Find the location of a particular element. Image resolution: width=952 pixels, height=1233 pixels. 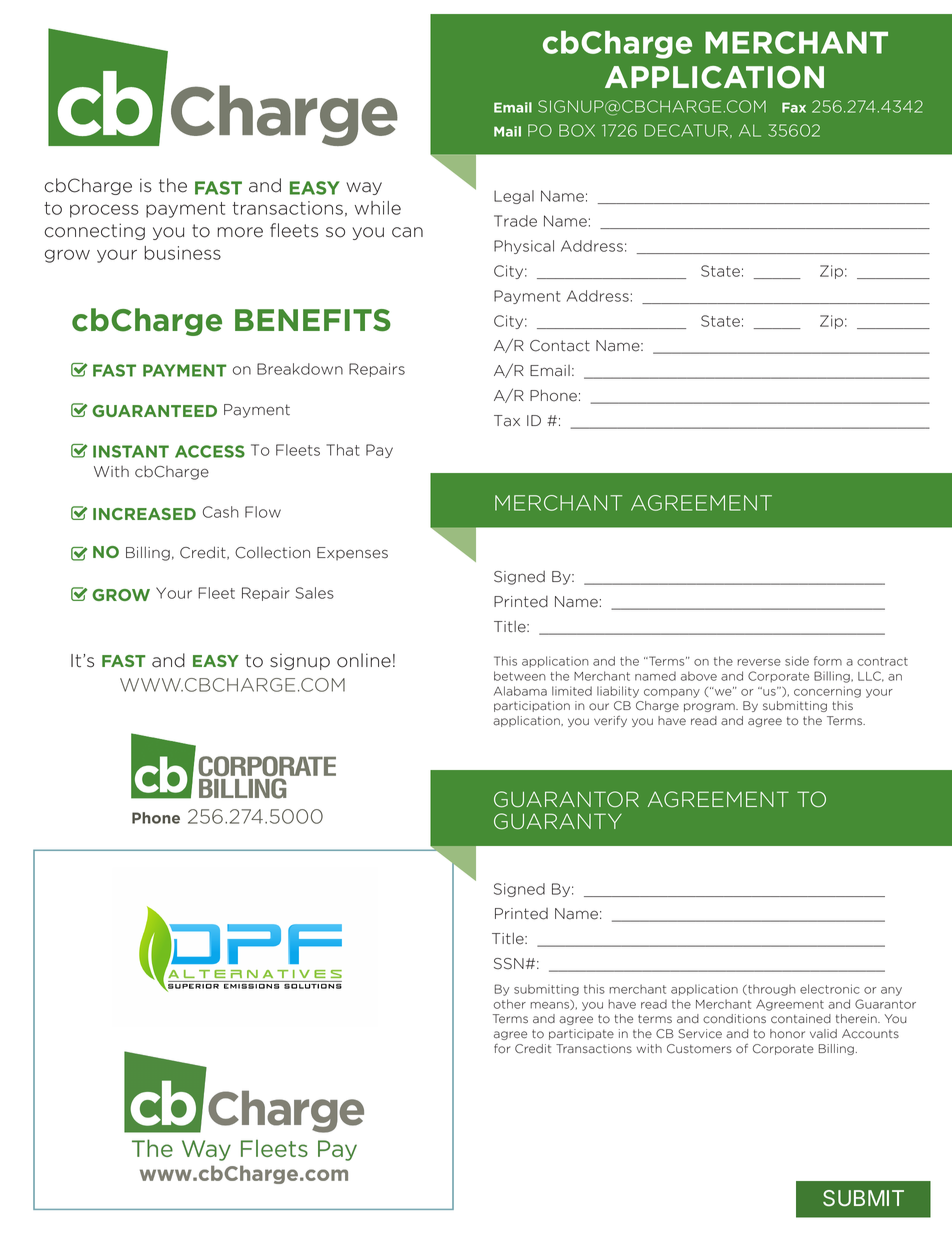

program is located at coordinates (710, 707).
